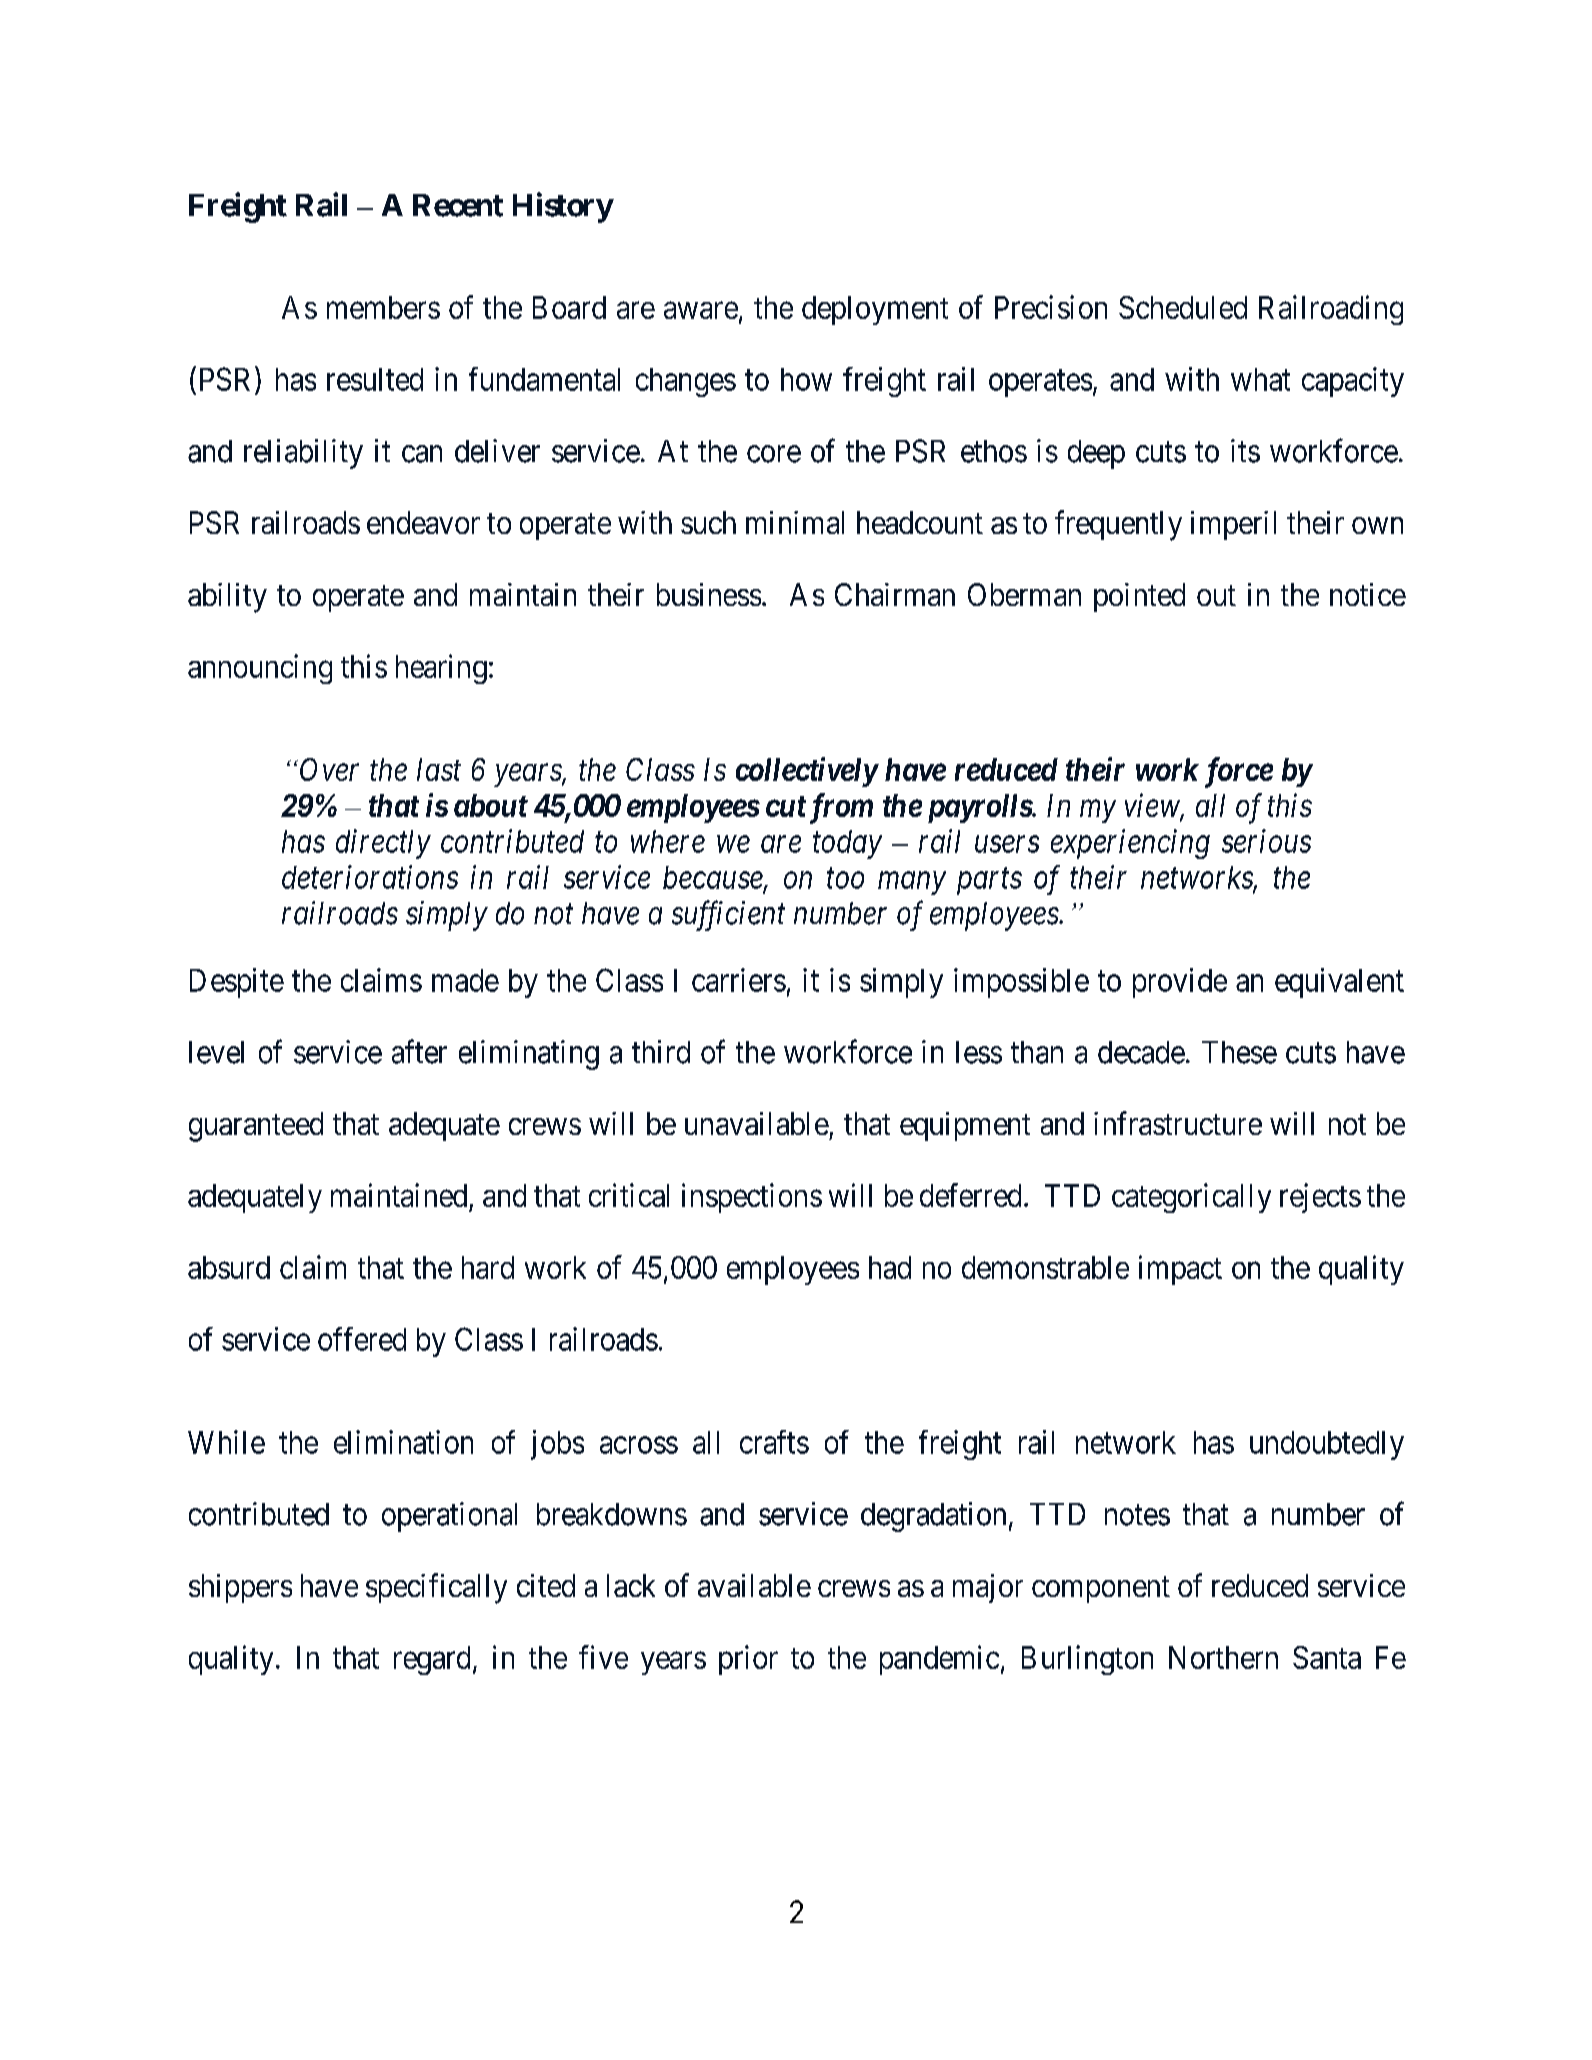  I want to click on sufficient, so click(728, 916).
